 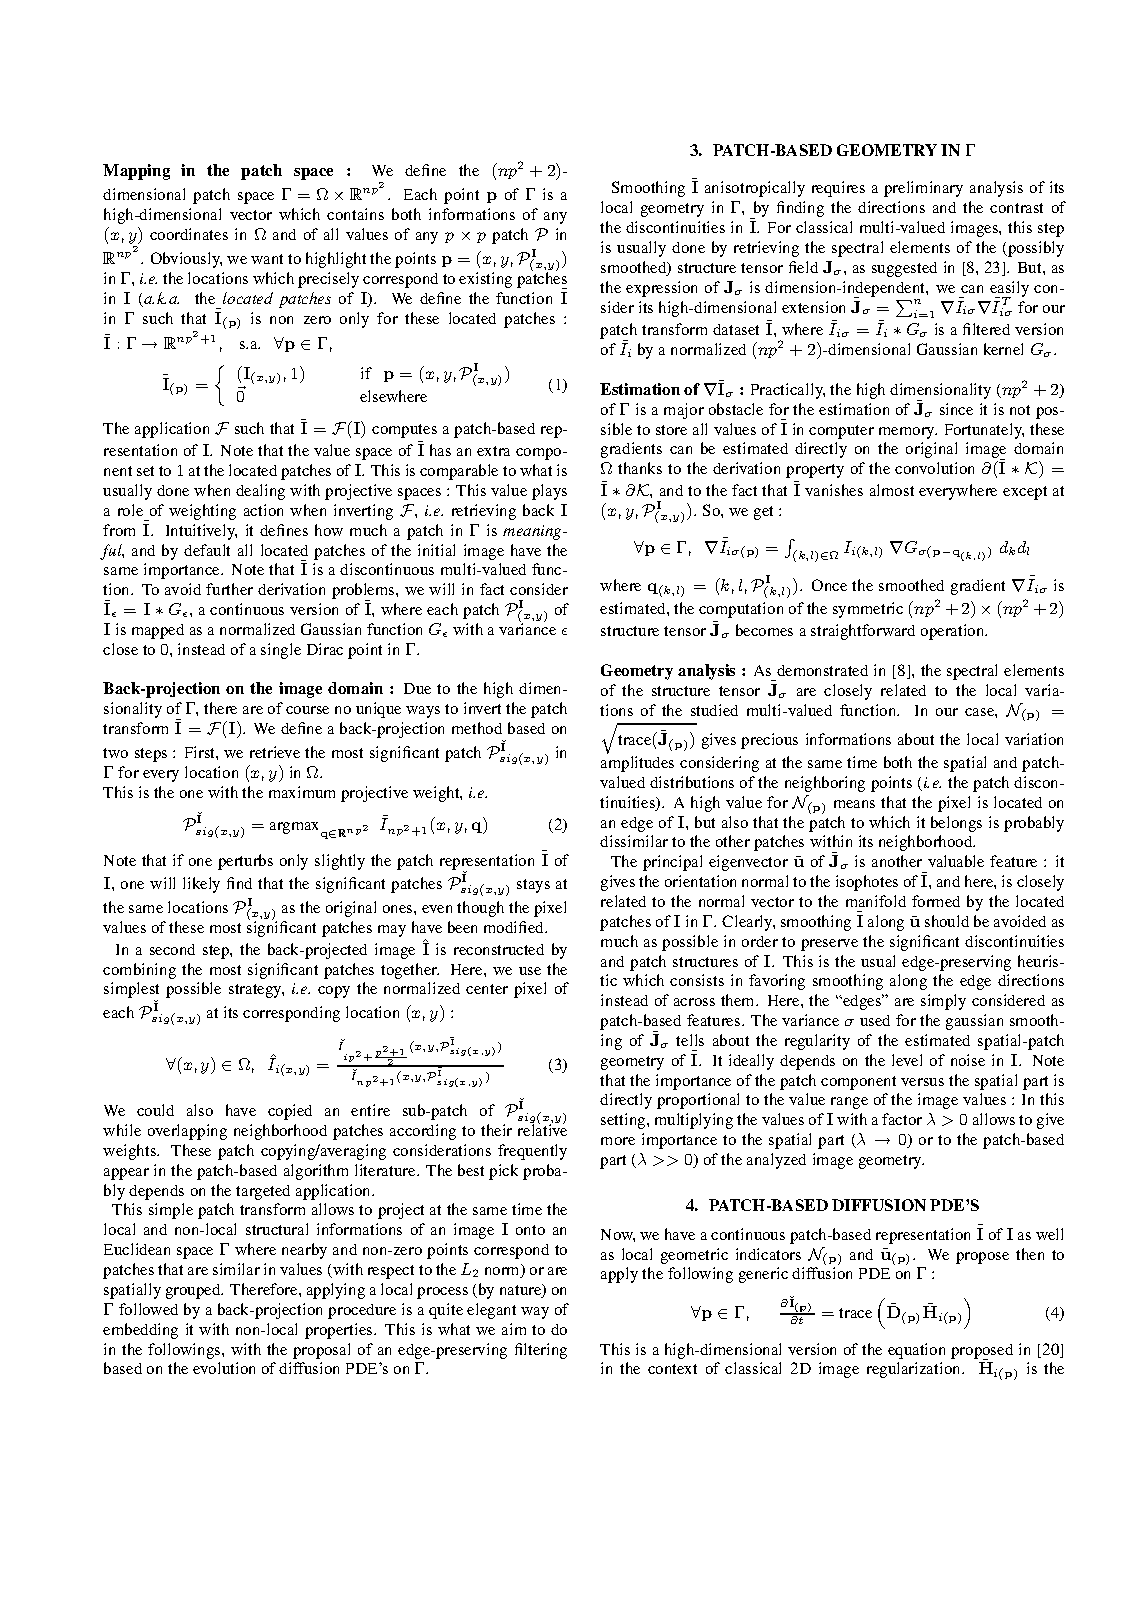 What do you see at coordinates (485, 280) in the screenshot?
I see `existing` at bounding box center [485, 280].
